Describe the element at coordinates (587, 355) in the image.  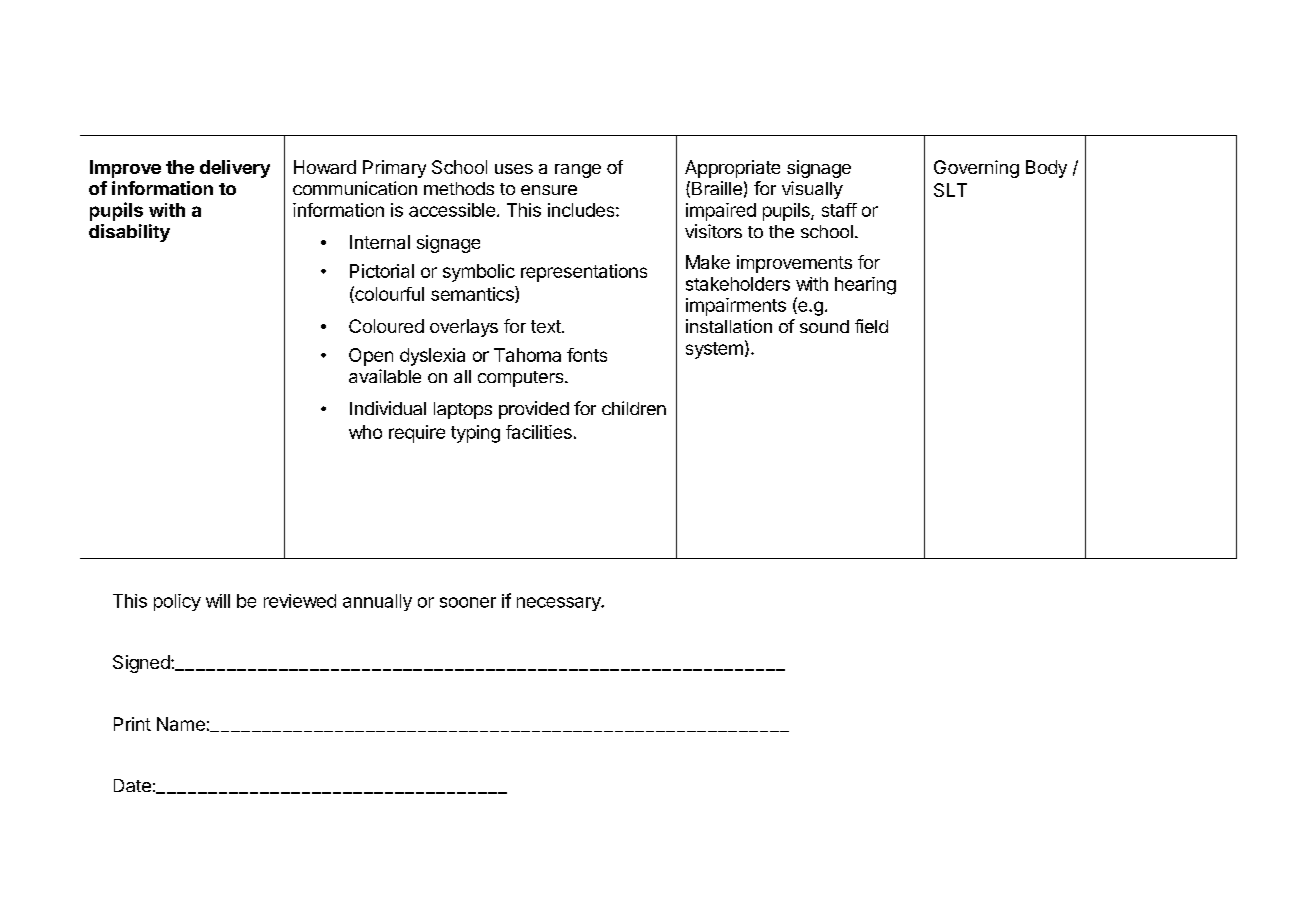
I see `fonts` at that location.
